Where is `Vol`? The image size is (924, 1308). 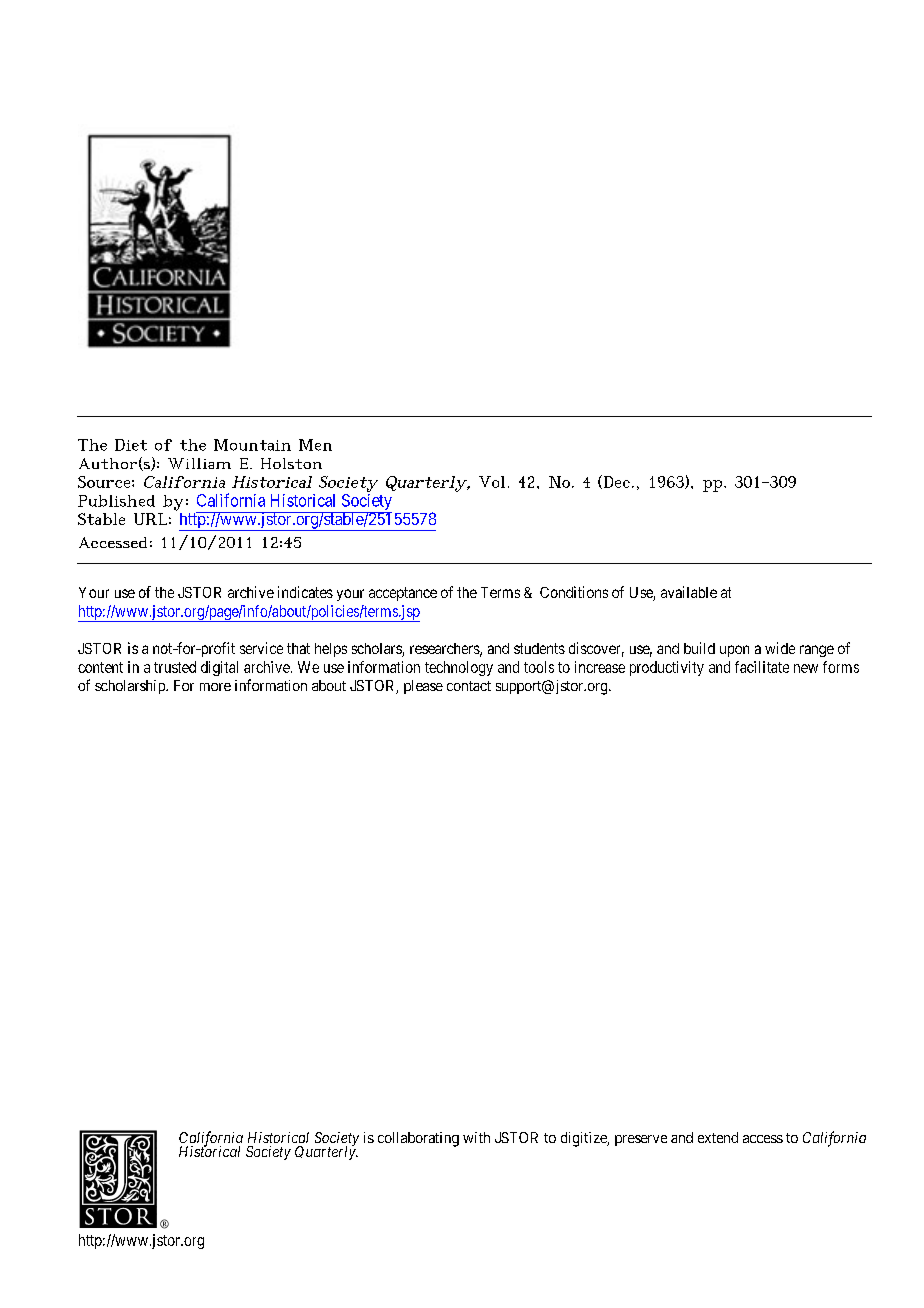 Vol is located at coordinates (492, 482).
